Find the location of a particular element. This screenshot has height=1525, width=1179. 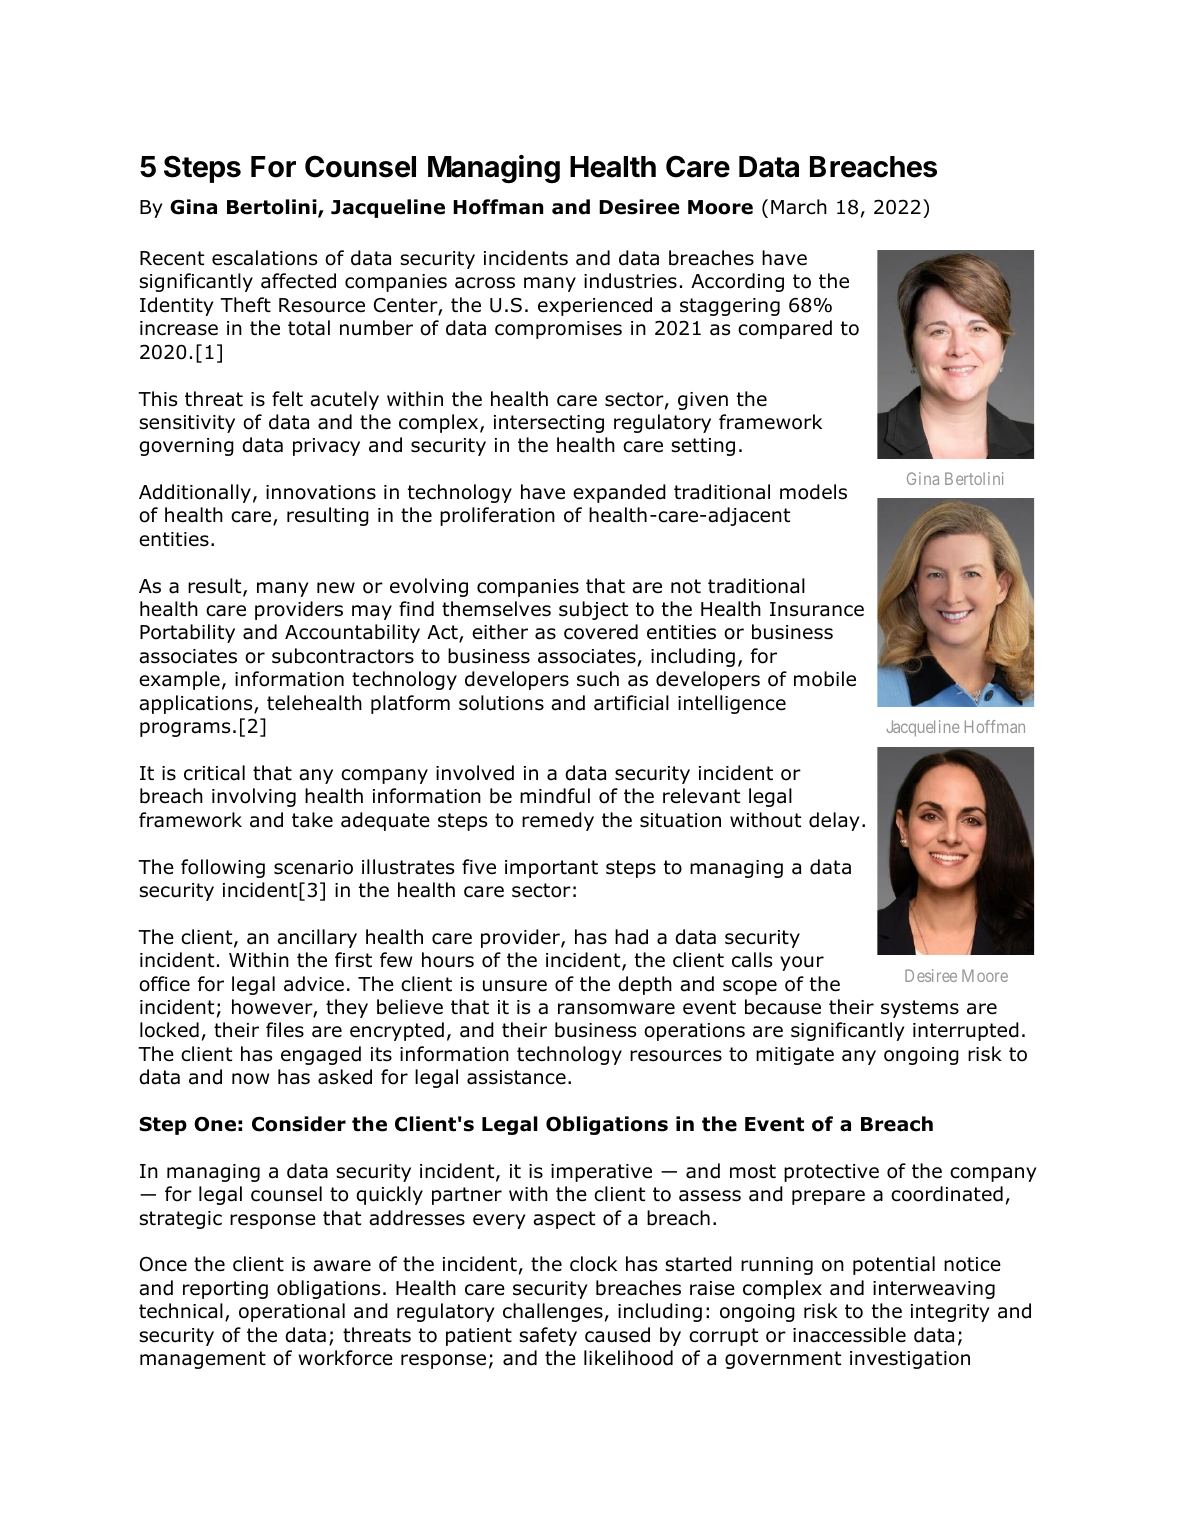

Additionally is located at coordinates (195, 493).
